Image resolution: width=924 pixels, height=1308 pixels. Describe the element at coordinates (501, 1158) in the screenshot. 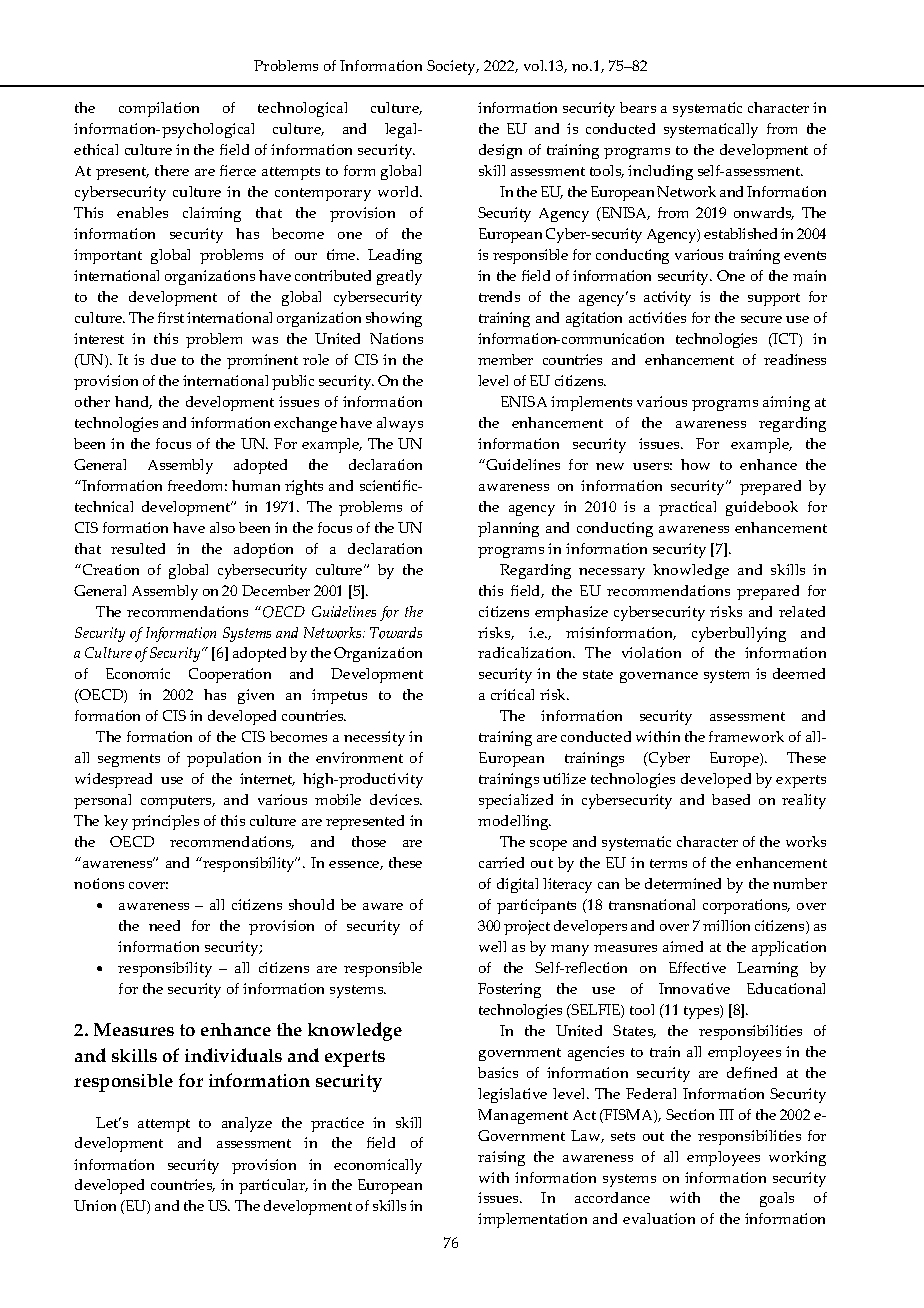

I see `raising` at that location.
